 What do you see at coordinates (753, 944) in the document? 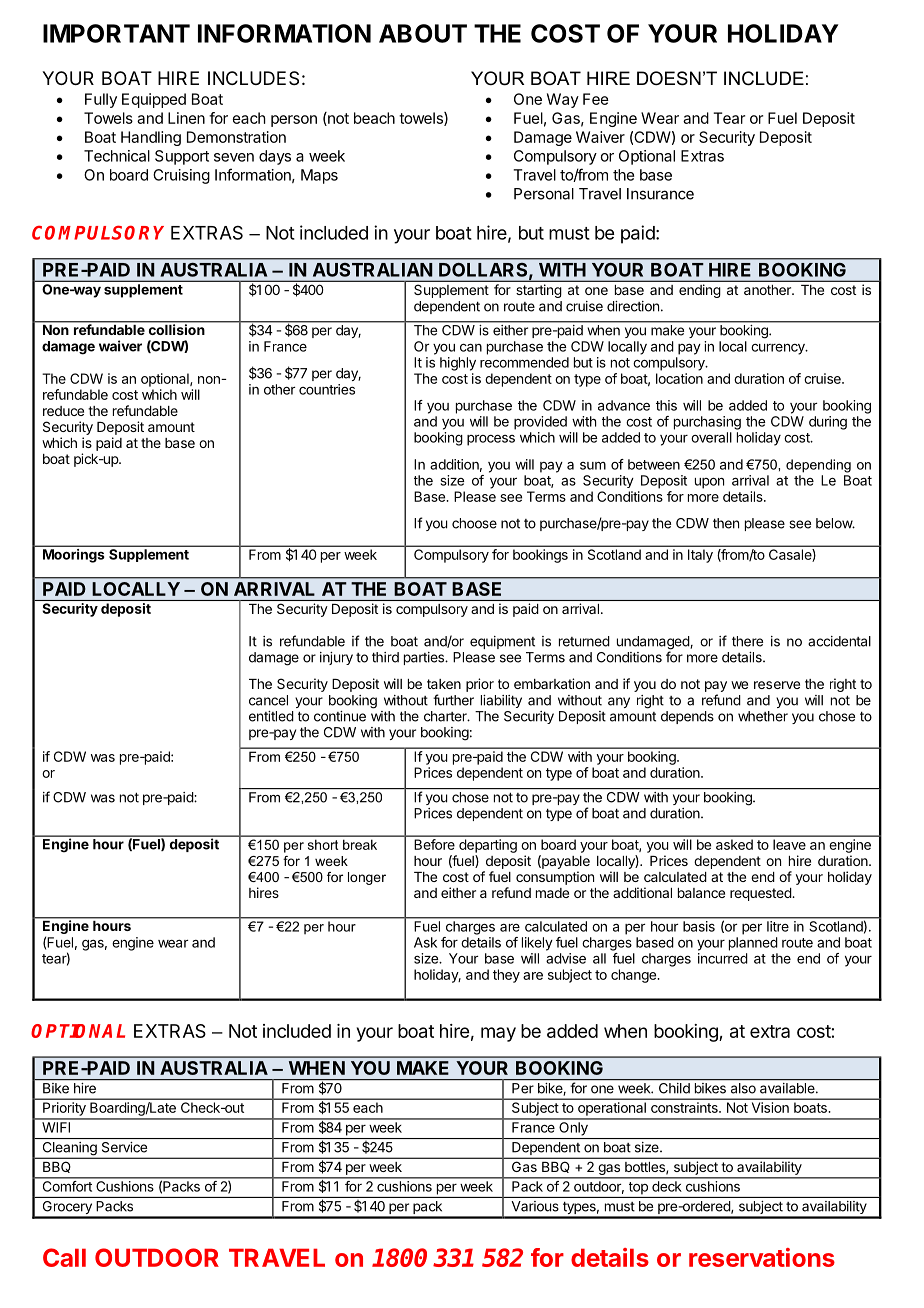
I see `planned` at bounding box center [753, 944].
